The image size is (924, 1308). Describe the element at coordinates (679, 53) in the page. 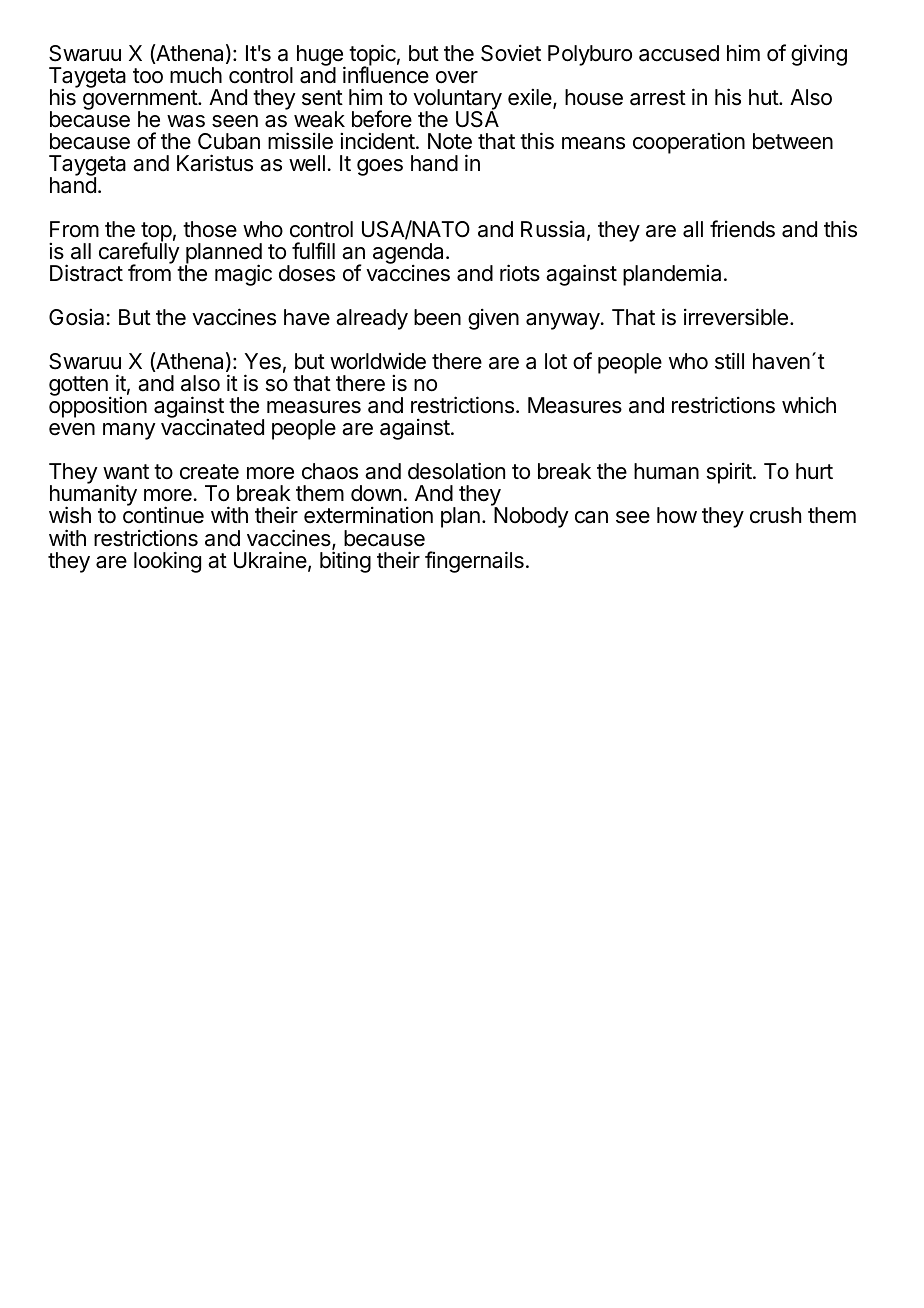

I see `accused` at that location.
